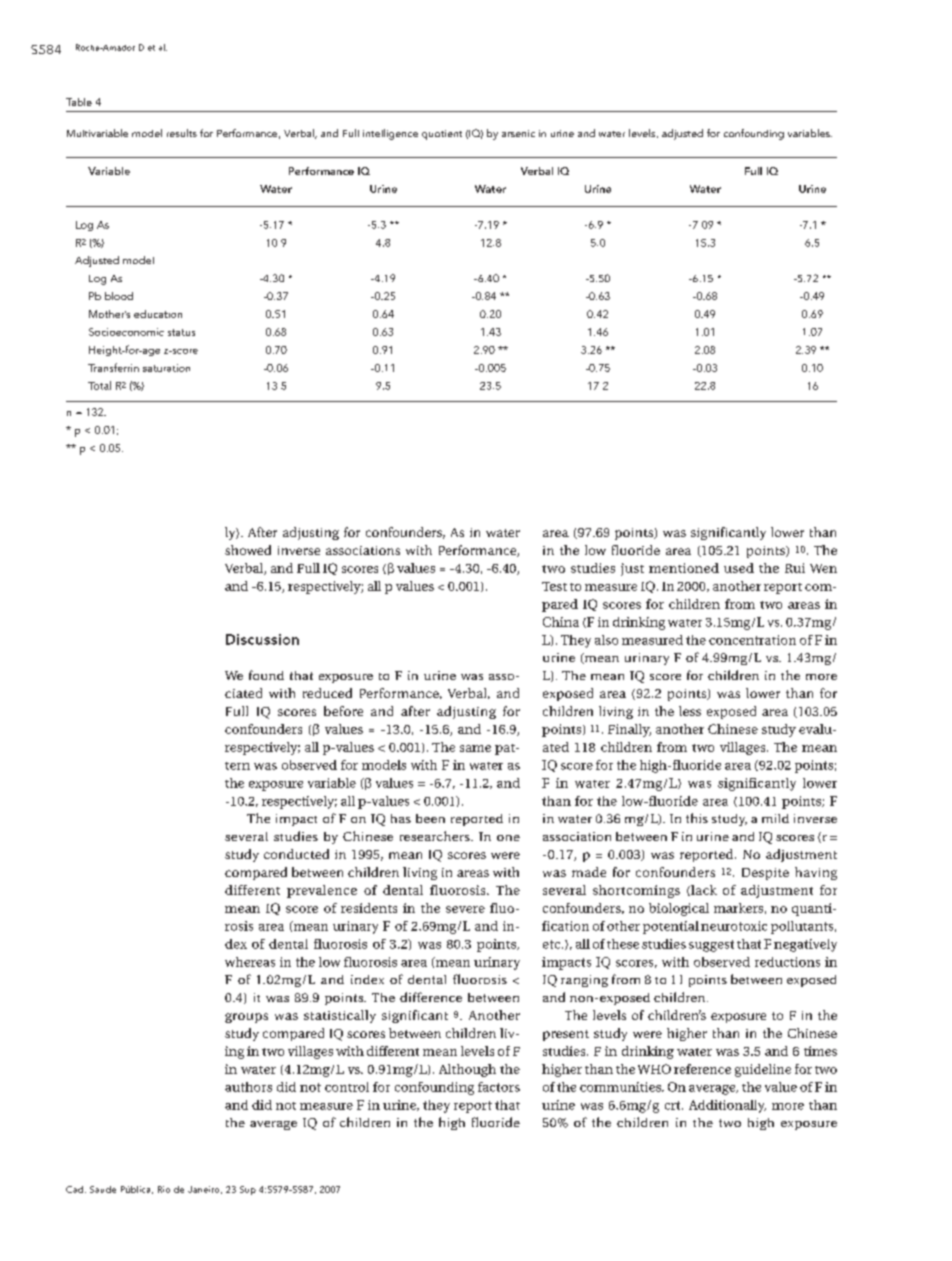  Describe the element at coordinates (739, 568) in the document. I see `used` at that location.
